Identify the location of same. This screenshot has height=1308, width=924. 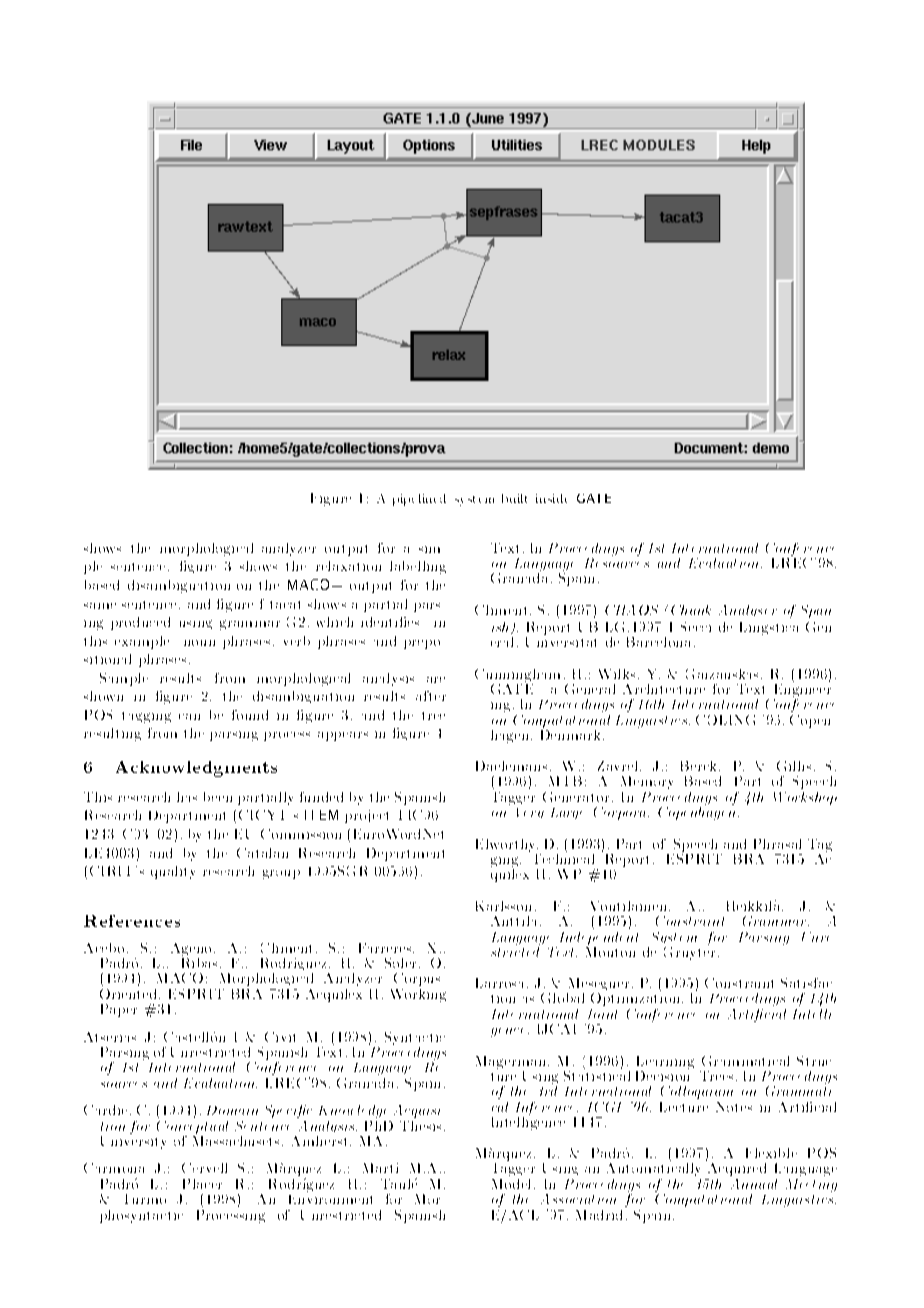
(100, 606).
